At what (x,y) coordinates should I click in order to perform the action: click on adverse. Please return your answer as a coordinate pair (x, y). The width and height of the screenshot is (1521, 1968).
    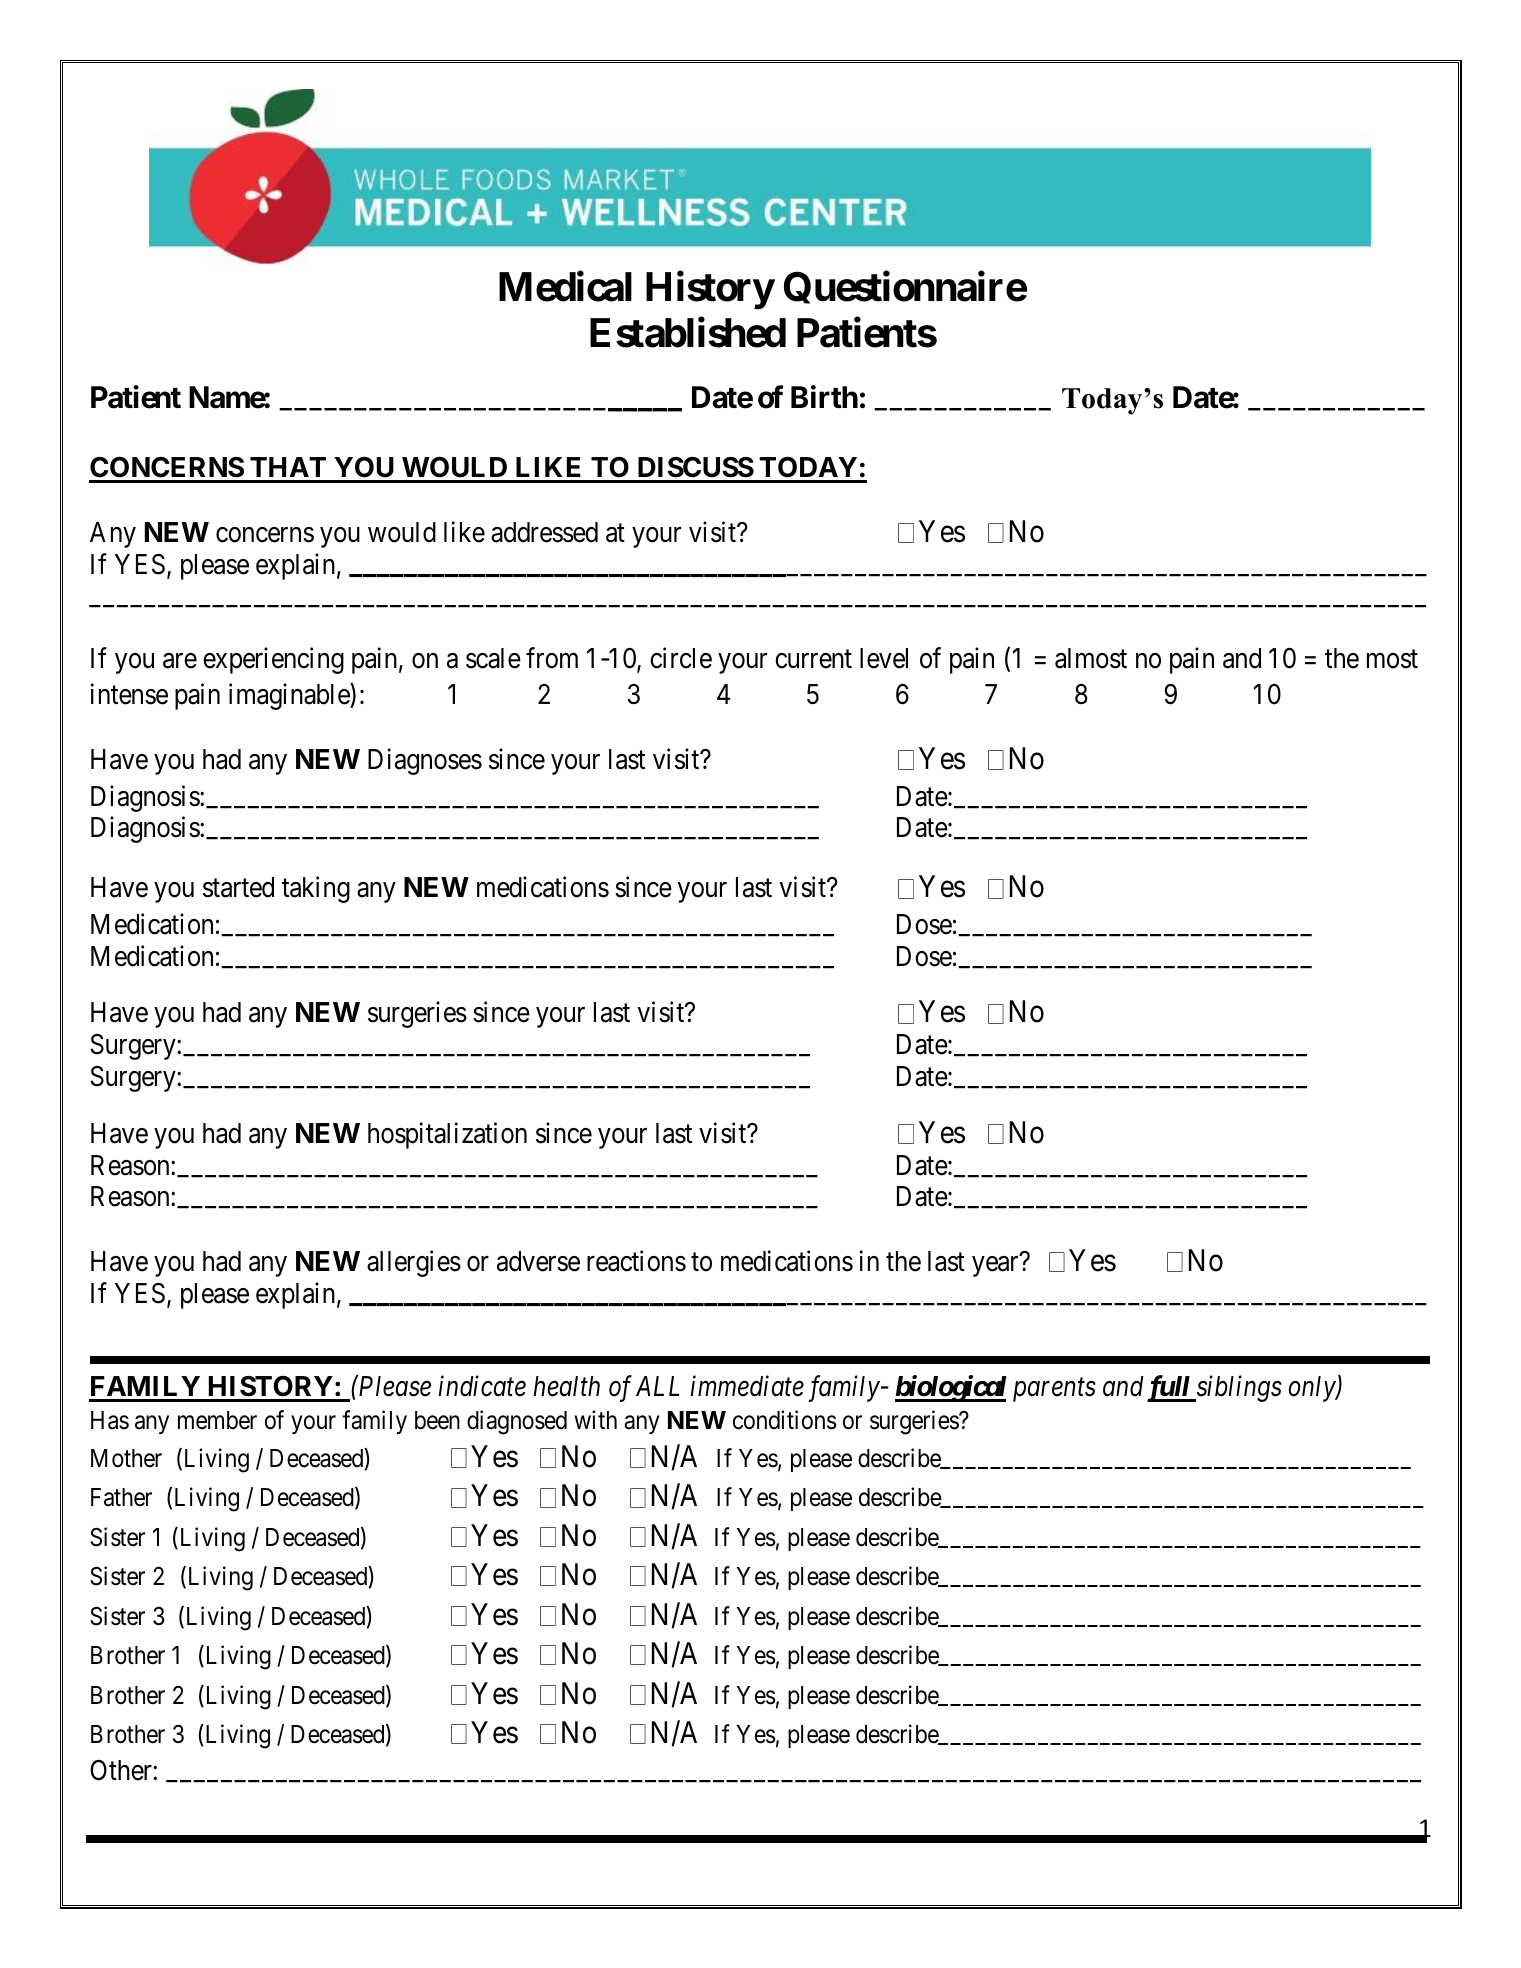
    Looking at the image, I should click on (538, 1261).
